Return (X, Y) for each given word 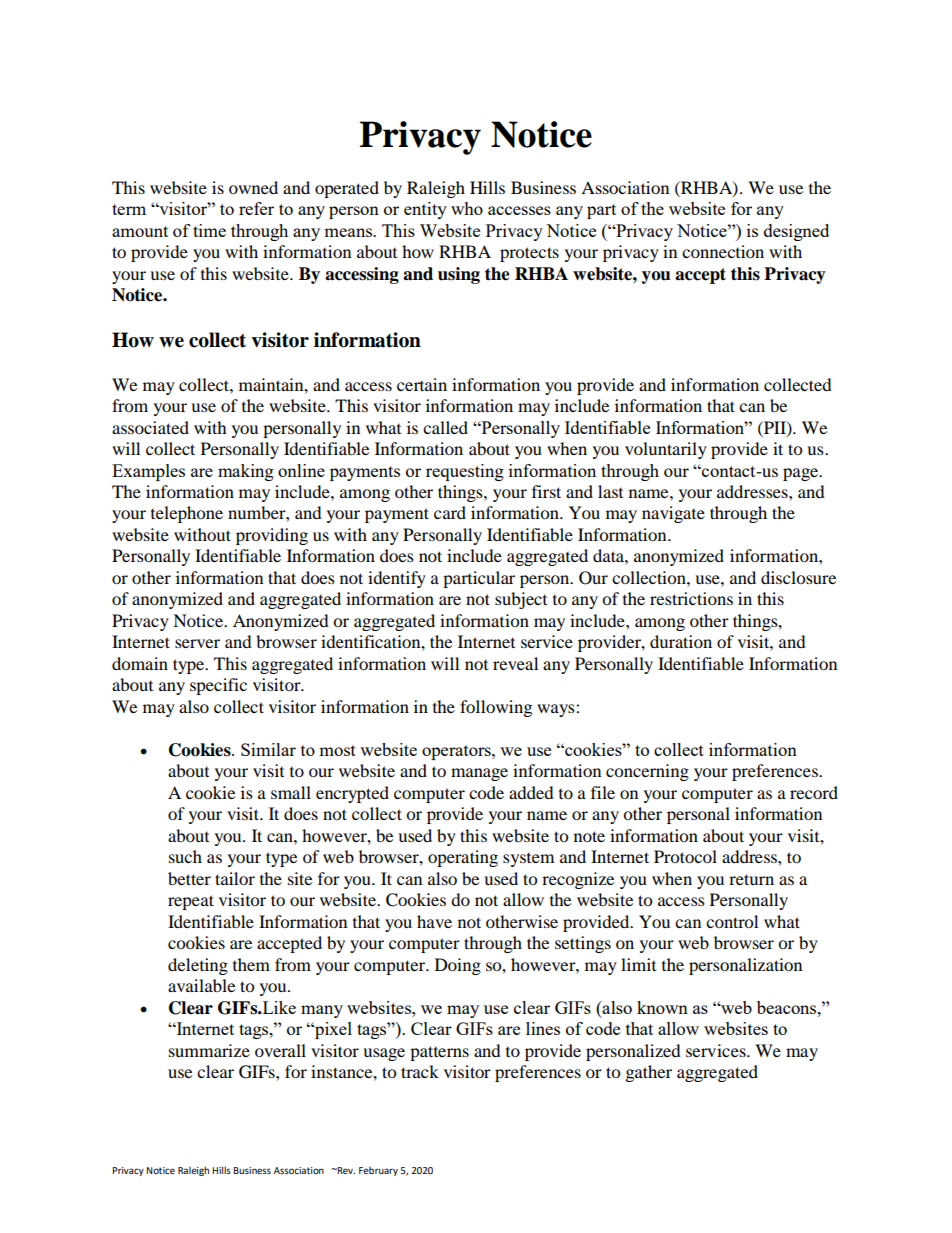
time (209, 230)
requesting (465, 472)
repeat (191, 902)
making (246, 472)
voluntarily (666, 450)
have (434, 921)
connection (723, 251)
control (732, 921)
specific (218, 686)
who (467, 208)
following (496, 708)
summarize (209, 1050)
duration (681, 641)
